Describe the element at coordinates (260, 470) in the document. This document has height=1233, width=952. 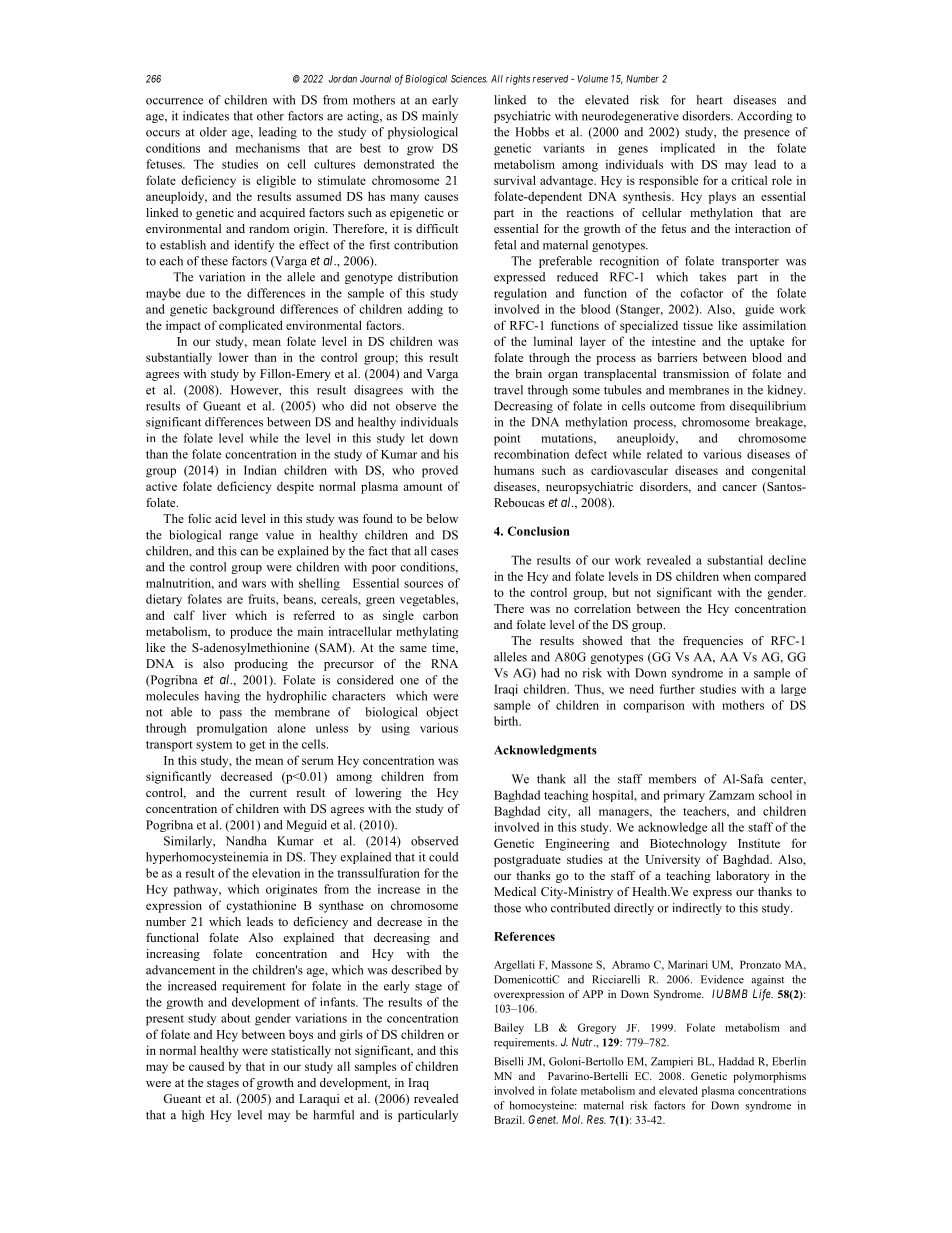
I see `Indian` at that location.
